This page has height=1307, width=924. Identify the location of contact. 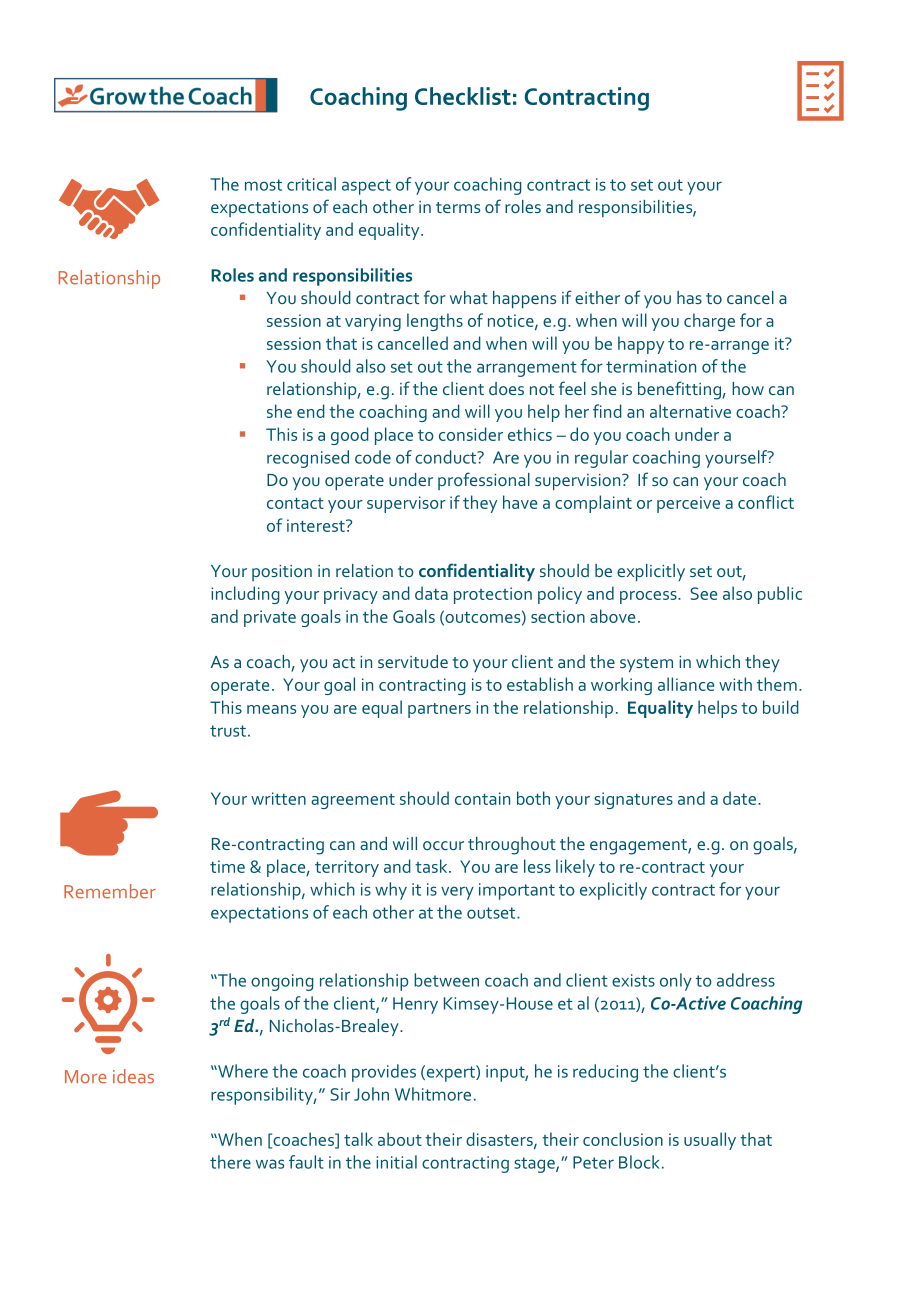
(295, 503).
